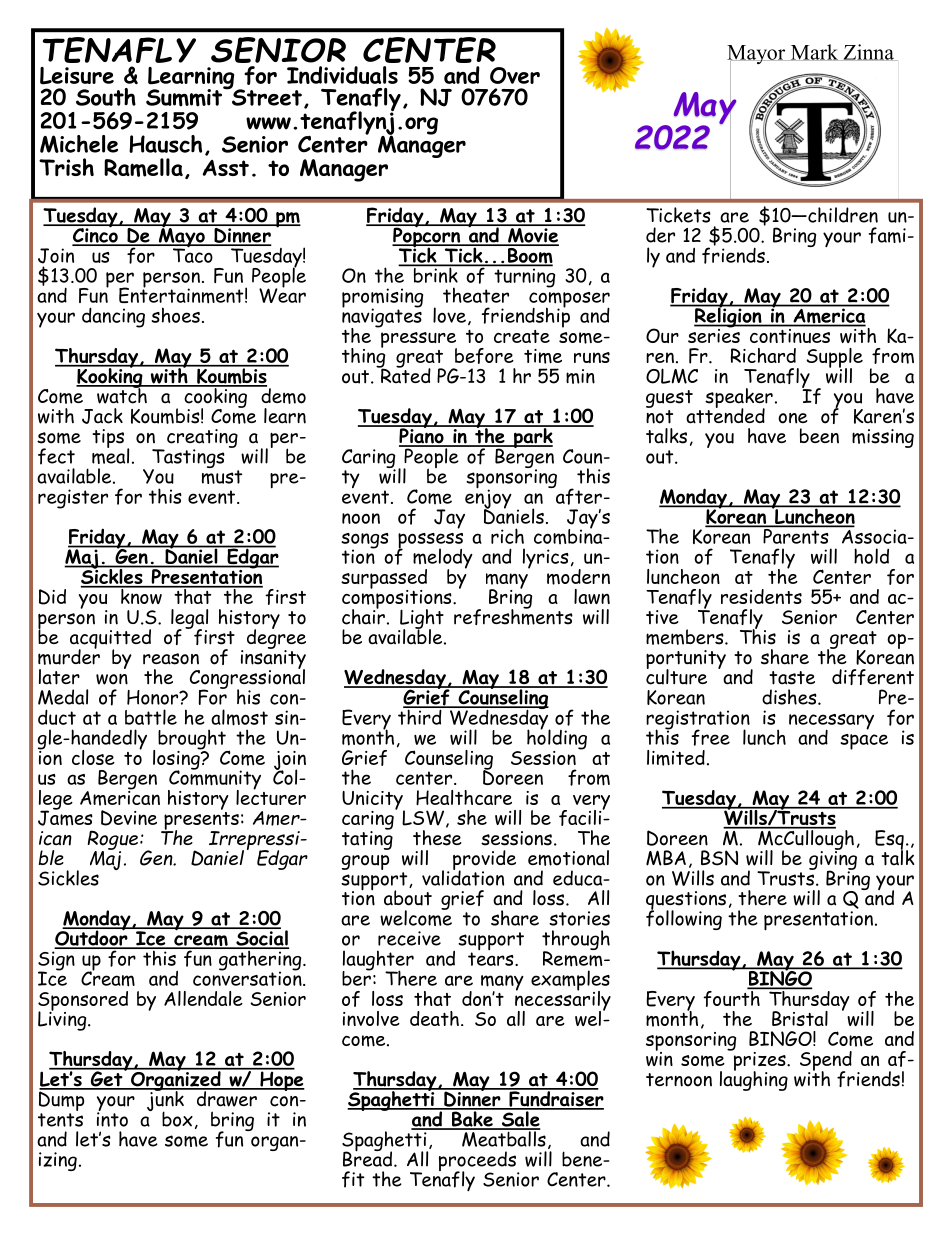  I want to click on giving, so click(833, 860).
